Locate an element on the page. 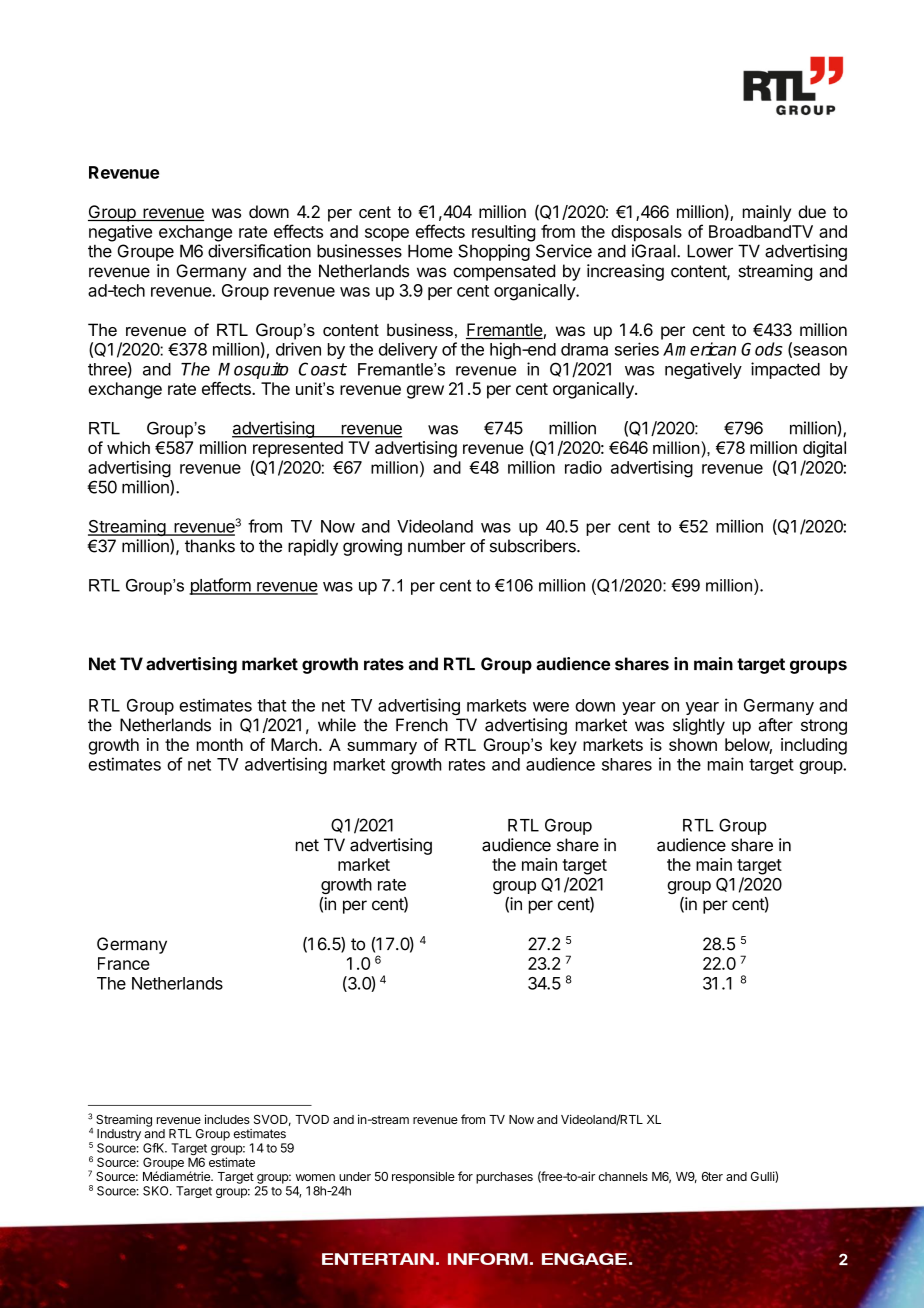 Image resolution: width=924 pixels, height=1308 pixels. diversification is located at coordinates (259, 251).
